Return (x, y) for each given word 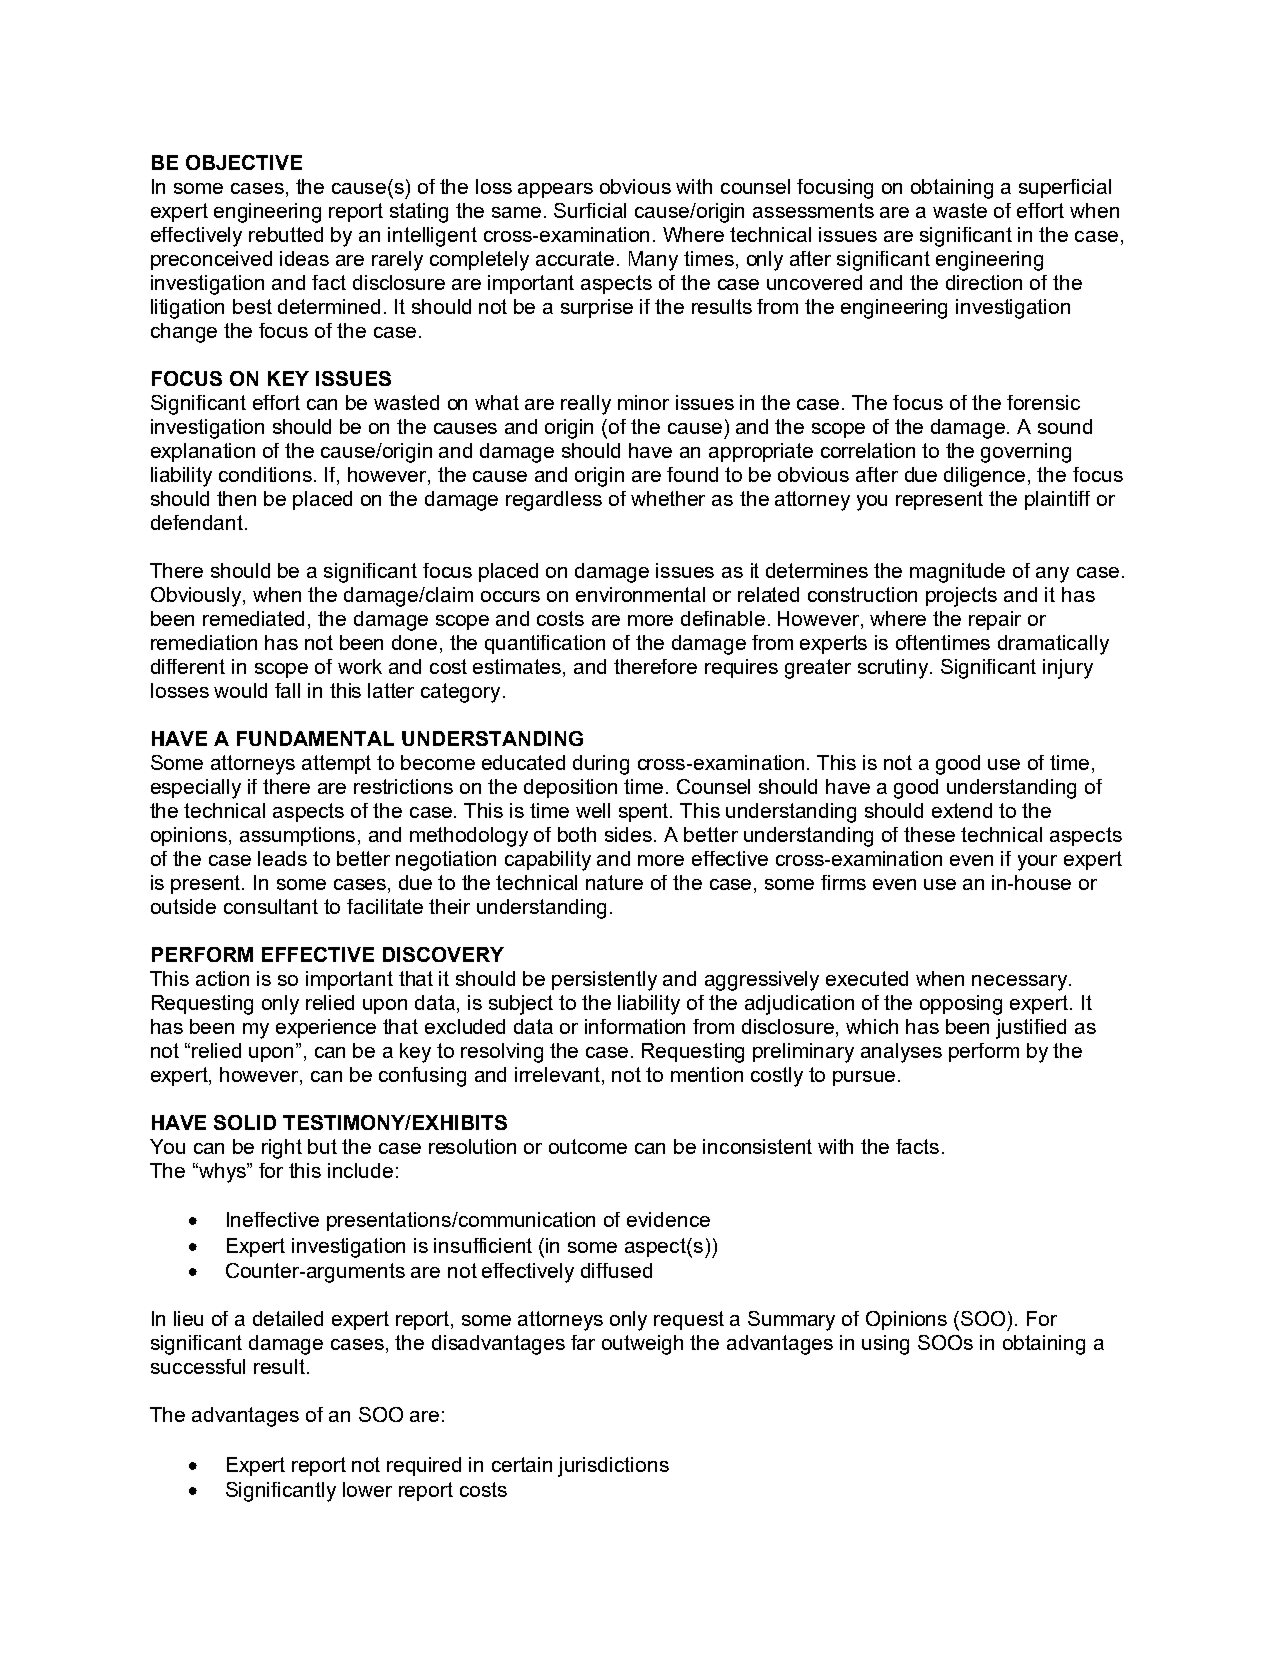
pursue (864, 1078)
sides (630, 834)
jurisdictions (613, 1467)
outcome (588, 1146)
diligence (984, 477)
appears (555, 190)
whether (668, 498)
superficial (1065, 188)
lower (367, 1489)
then (236, 498)
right (282, 1149)
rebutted (286, 234)
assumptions (299, 836)
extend (962, 810)
